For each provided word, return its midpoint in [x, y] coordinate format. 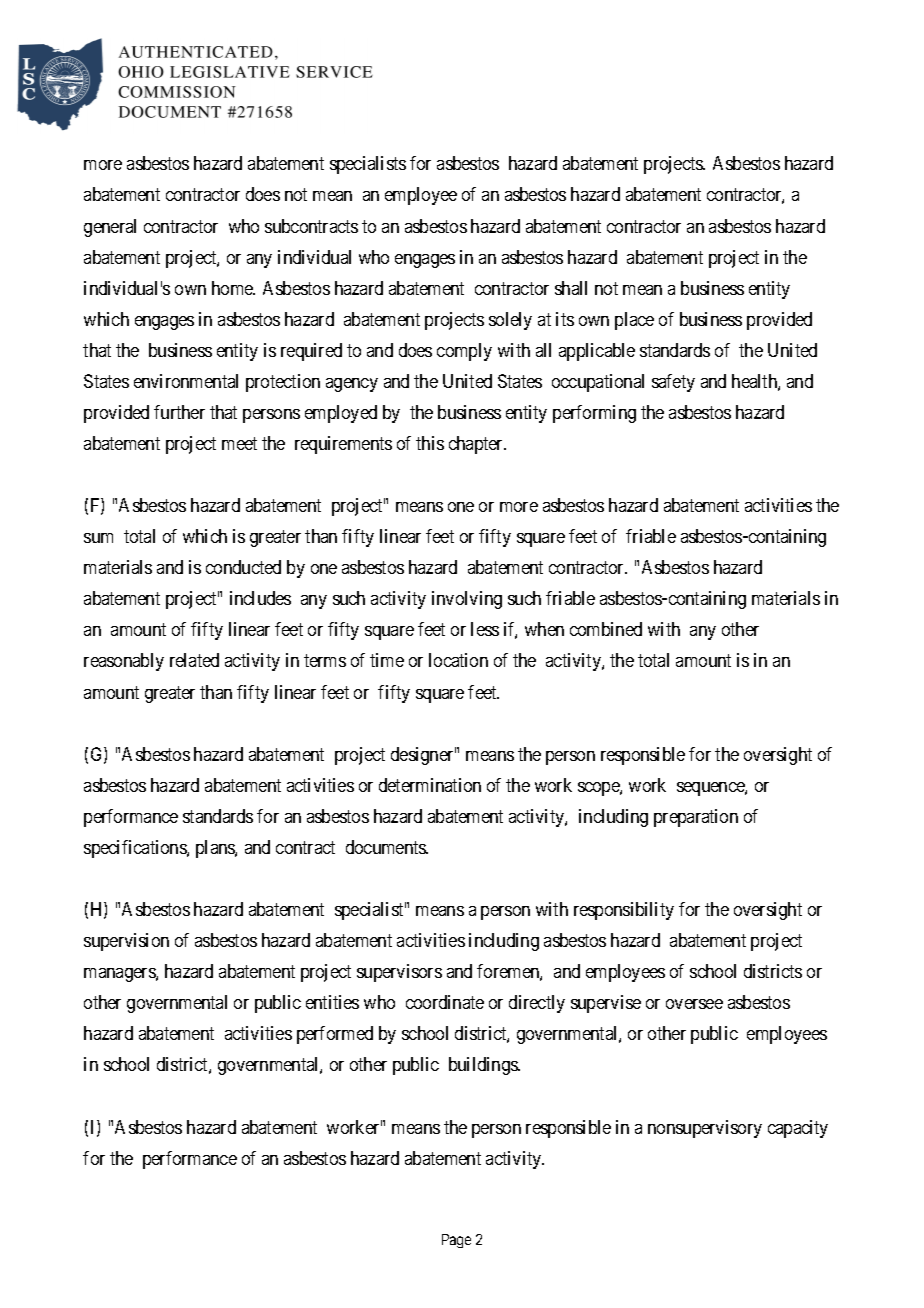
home [233, 288]
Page [456, 1241]
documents [387, 847]
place [634, 321]
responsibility [624, 911]
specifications [136, 849]
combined [606, 629]
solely [510, 321]
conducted [243, 567]
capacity [798, 1129]
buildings [484, 1066]
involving [467, 600]
